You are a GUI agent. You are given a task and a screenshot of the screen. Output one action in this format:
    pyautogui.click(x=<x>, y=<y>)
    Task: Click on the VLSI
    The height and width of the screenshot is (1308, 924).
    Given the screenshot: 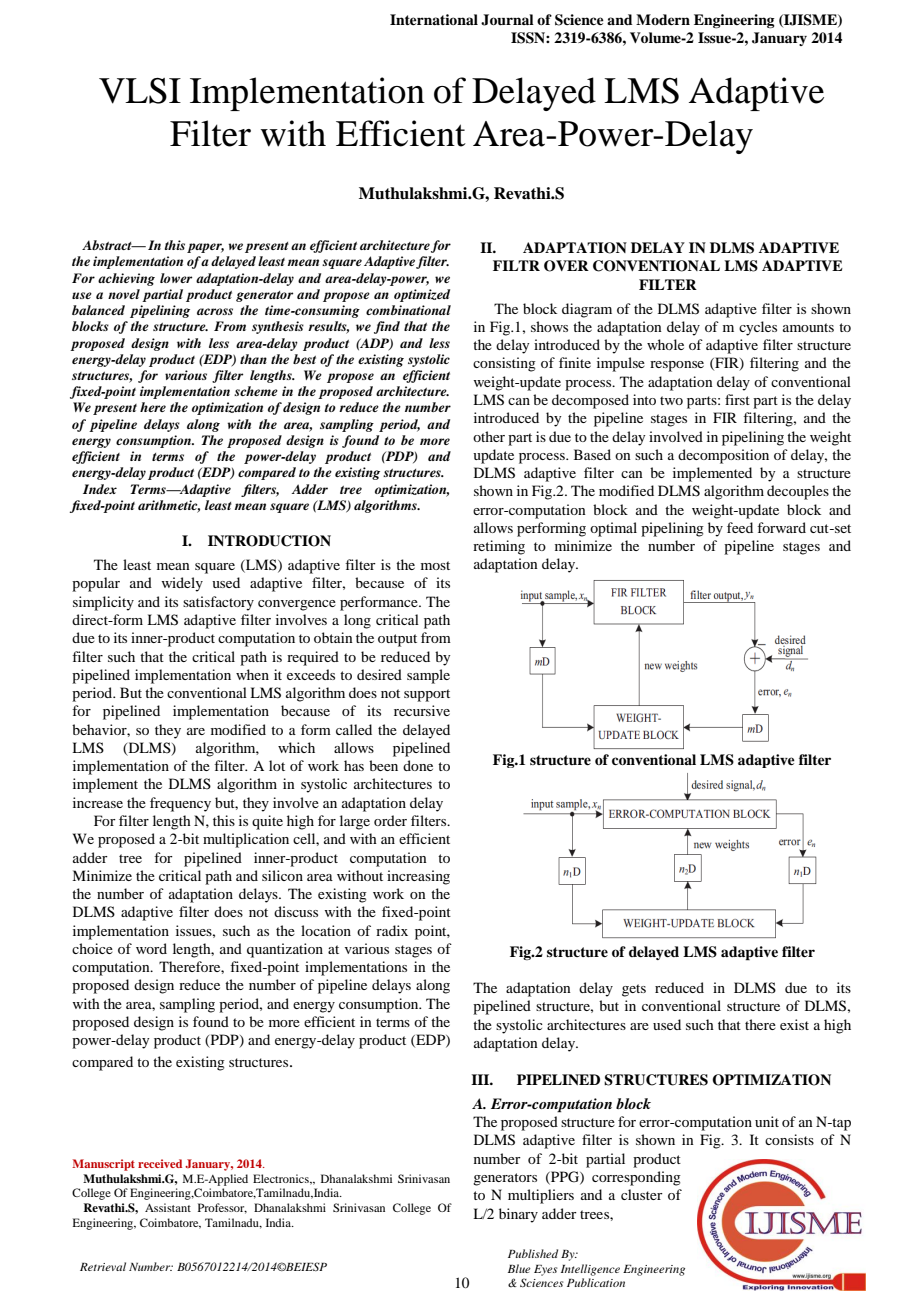 What is the action you would take?
    pyautogui.click(x=140, y=91)
